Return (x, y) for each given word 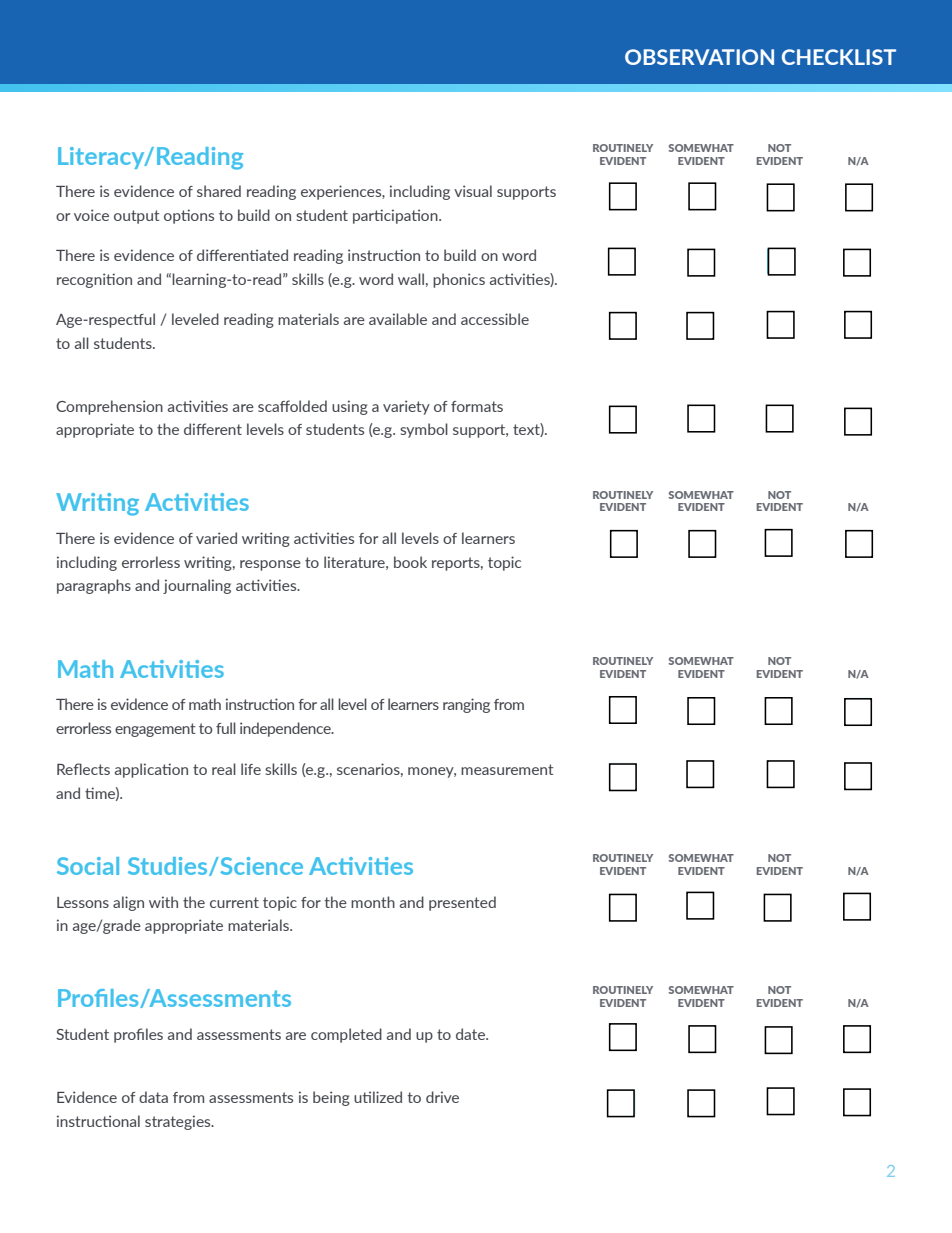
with (163, 902)
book (410, 562)
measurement (507, 769)
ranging (466, 705)
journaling (197, 586)
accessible (495, 319)
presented (462, 903)
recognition (94, 280)
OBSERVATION (699, 57)
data (153, 1097)
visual (473, 191)
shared (219, 191)
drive (442, 1097)
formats (477, 406)
